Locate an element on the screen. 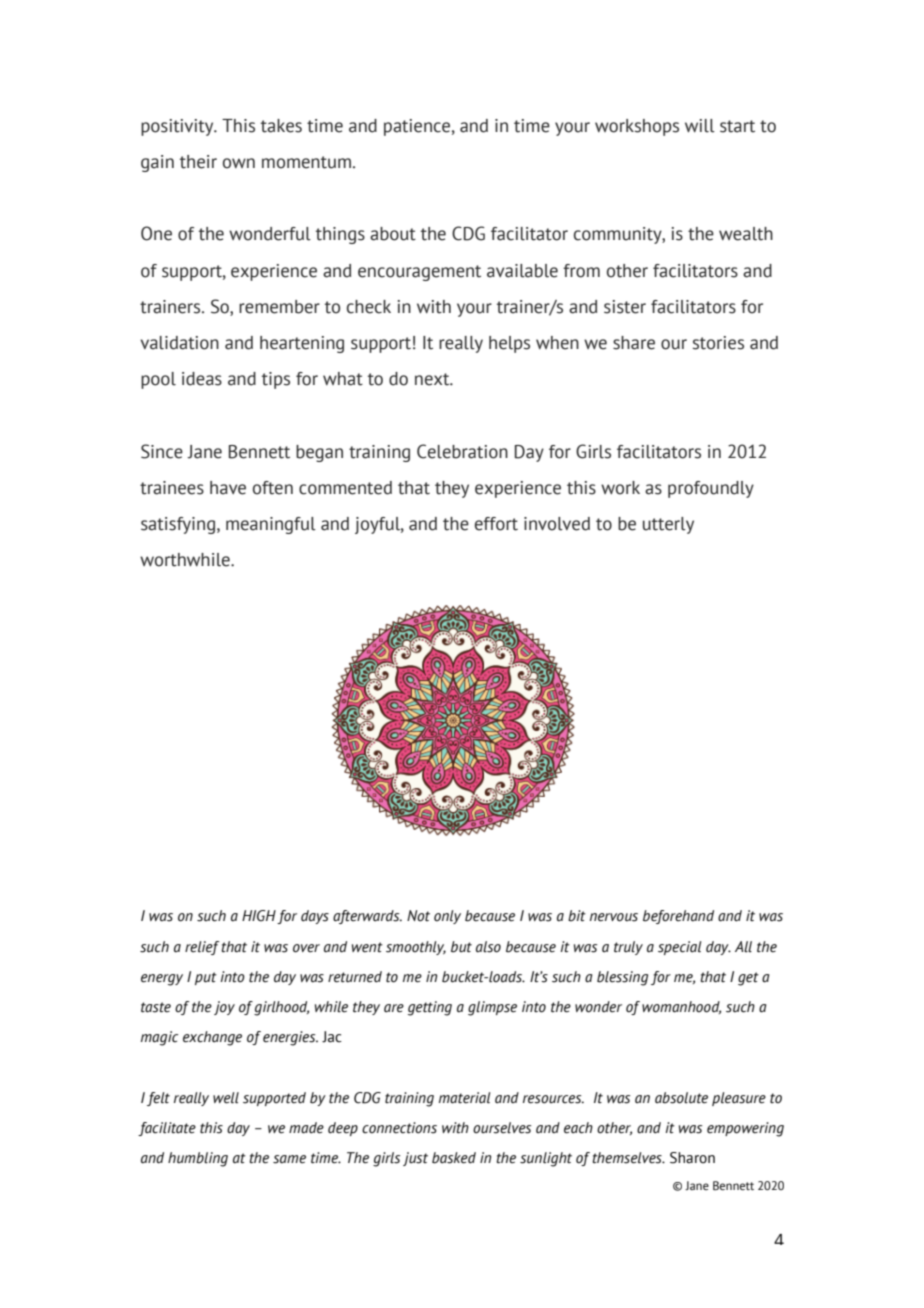 The image size is (924, 1308). well is located at coordinates (226, 1098).
